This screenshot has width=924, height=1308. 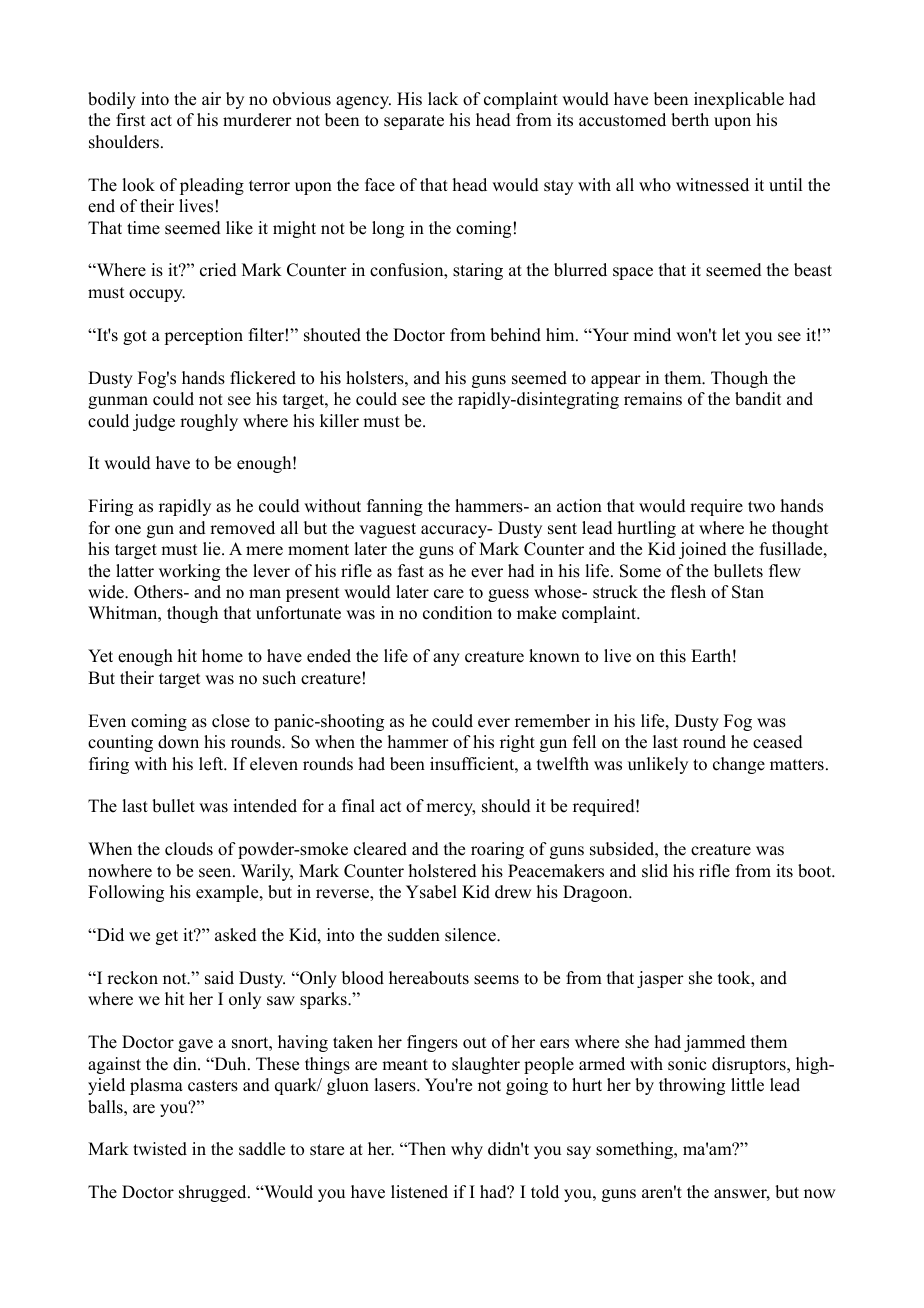 What do you see at coordinates (211, 98) in the screenshot?
I see `air` at bounding box center [211, 98].
